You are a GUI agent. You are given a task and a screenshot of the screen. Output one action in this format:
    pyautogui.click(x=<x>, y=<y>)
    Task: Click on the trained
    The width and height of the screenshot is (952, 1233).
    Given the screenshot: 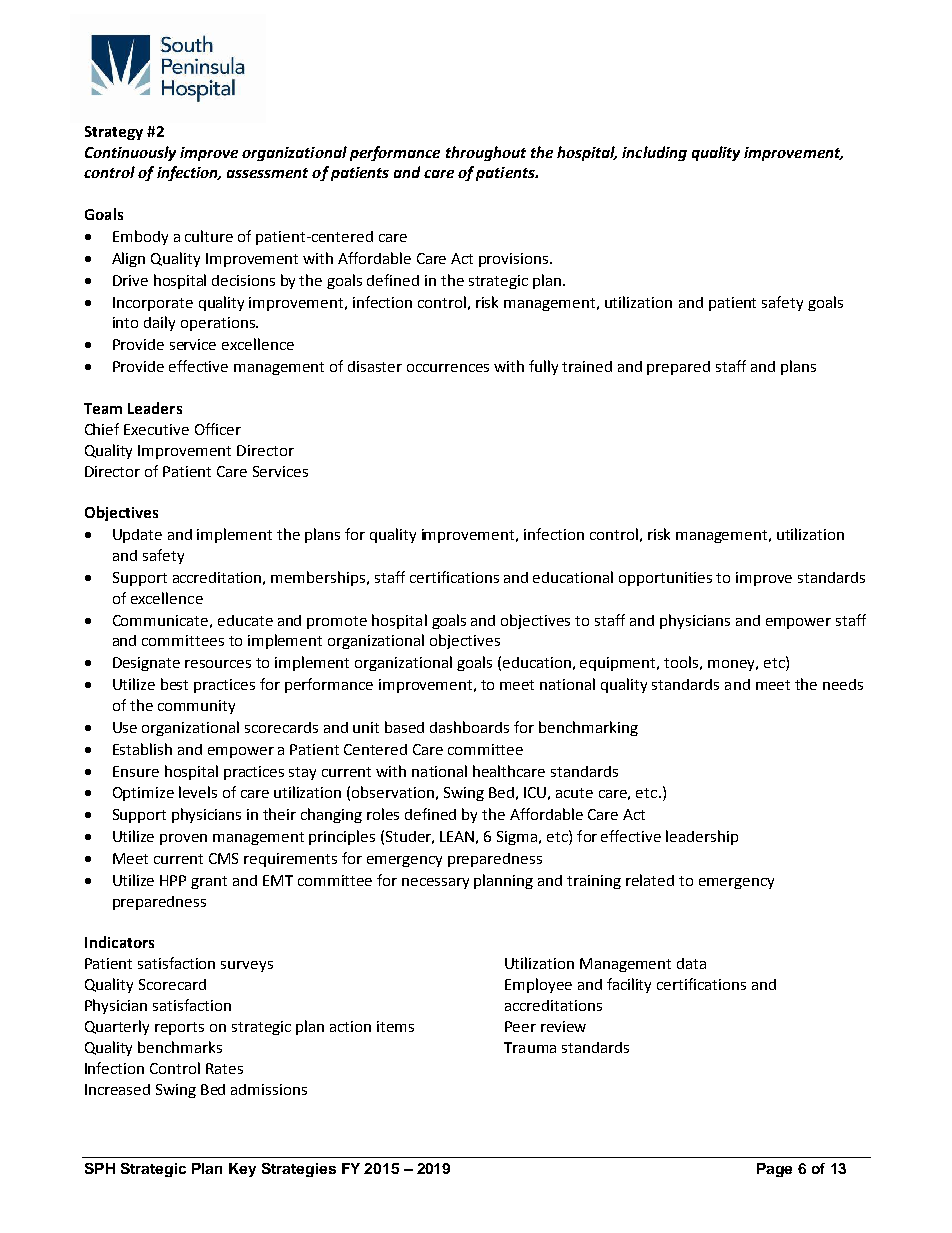 What is the action you would take?
    pyautogui.click(x=587, y=366)
